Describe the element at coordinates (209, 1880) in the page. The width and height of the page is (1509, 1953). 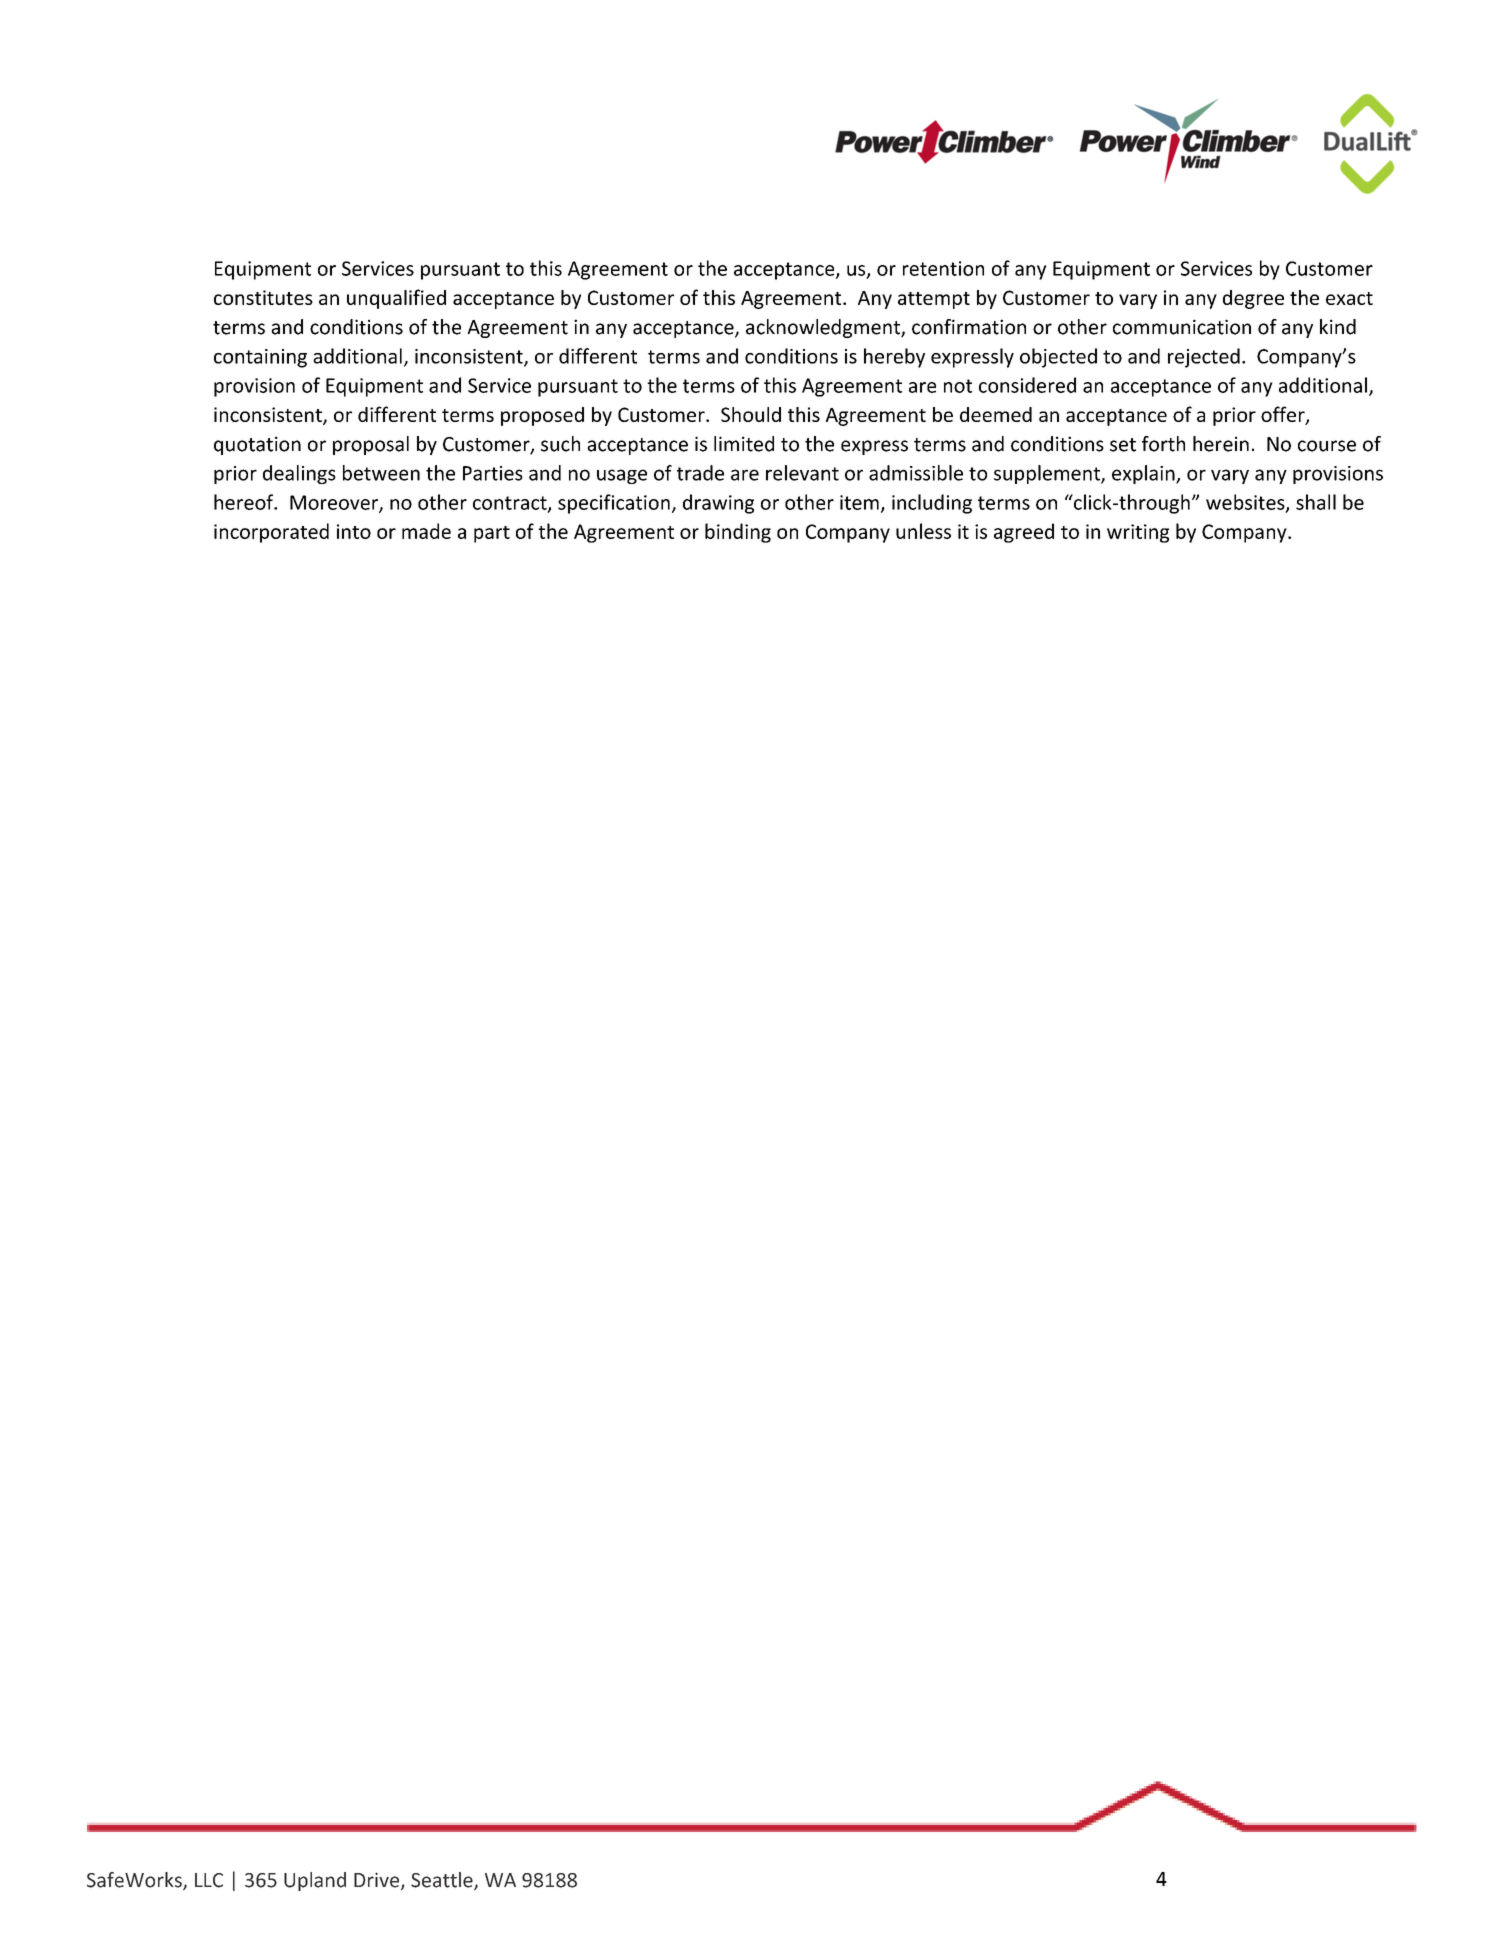
I see `LLC` at that location.
